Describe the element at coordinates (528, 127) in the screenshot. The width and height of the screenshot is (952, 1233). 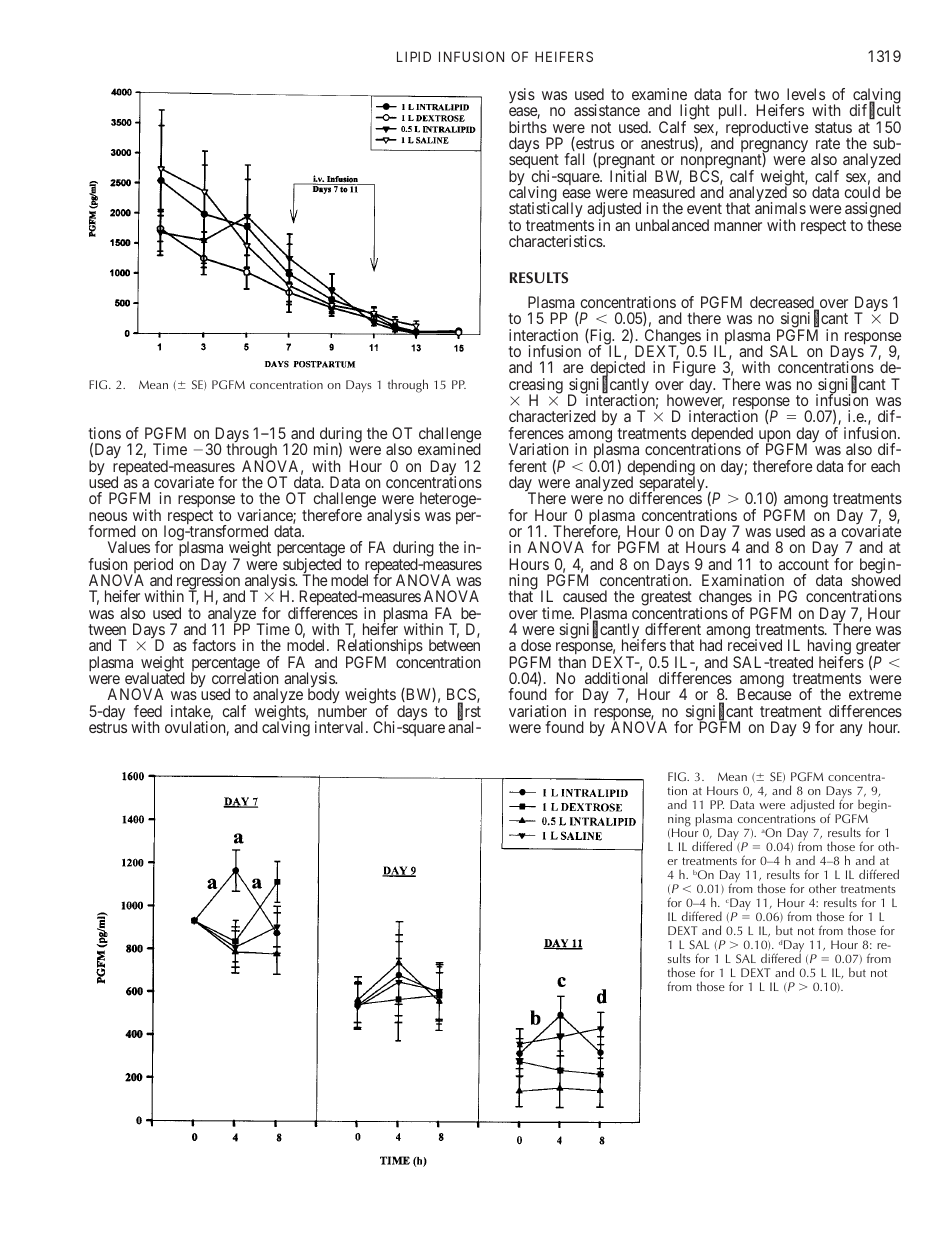
I see `births` at that location.
